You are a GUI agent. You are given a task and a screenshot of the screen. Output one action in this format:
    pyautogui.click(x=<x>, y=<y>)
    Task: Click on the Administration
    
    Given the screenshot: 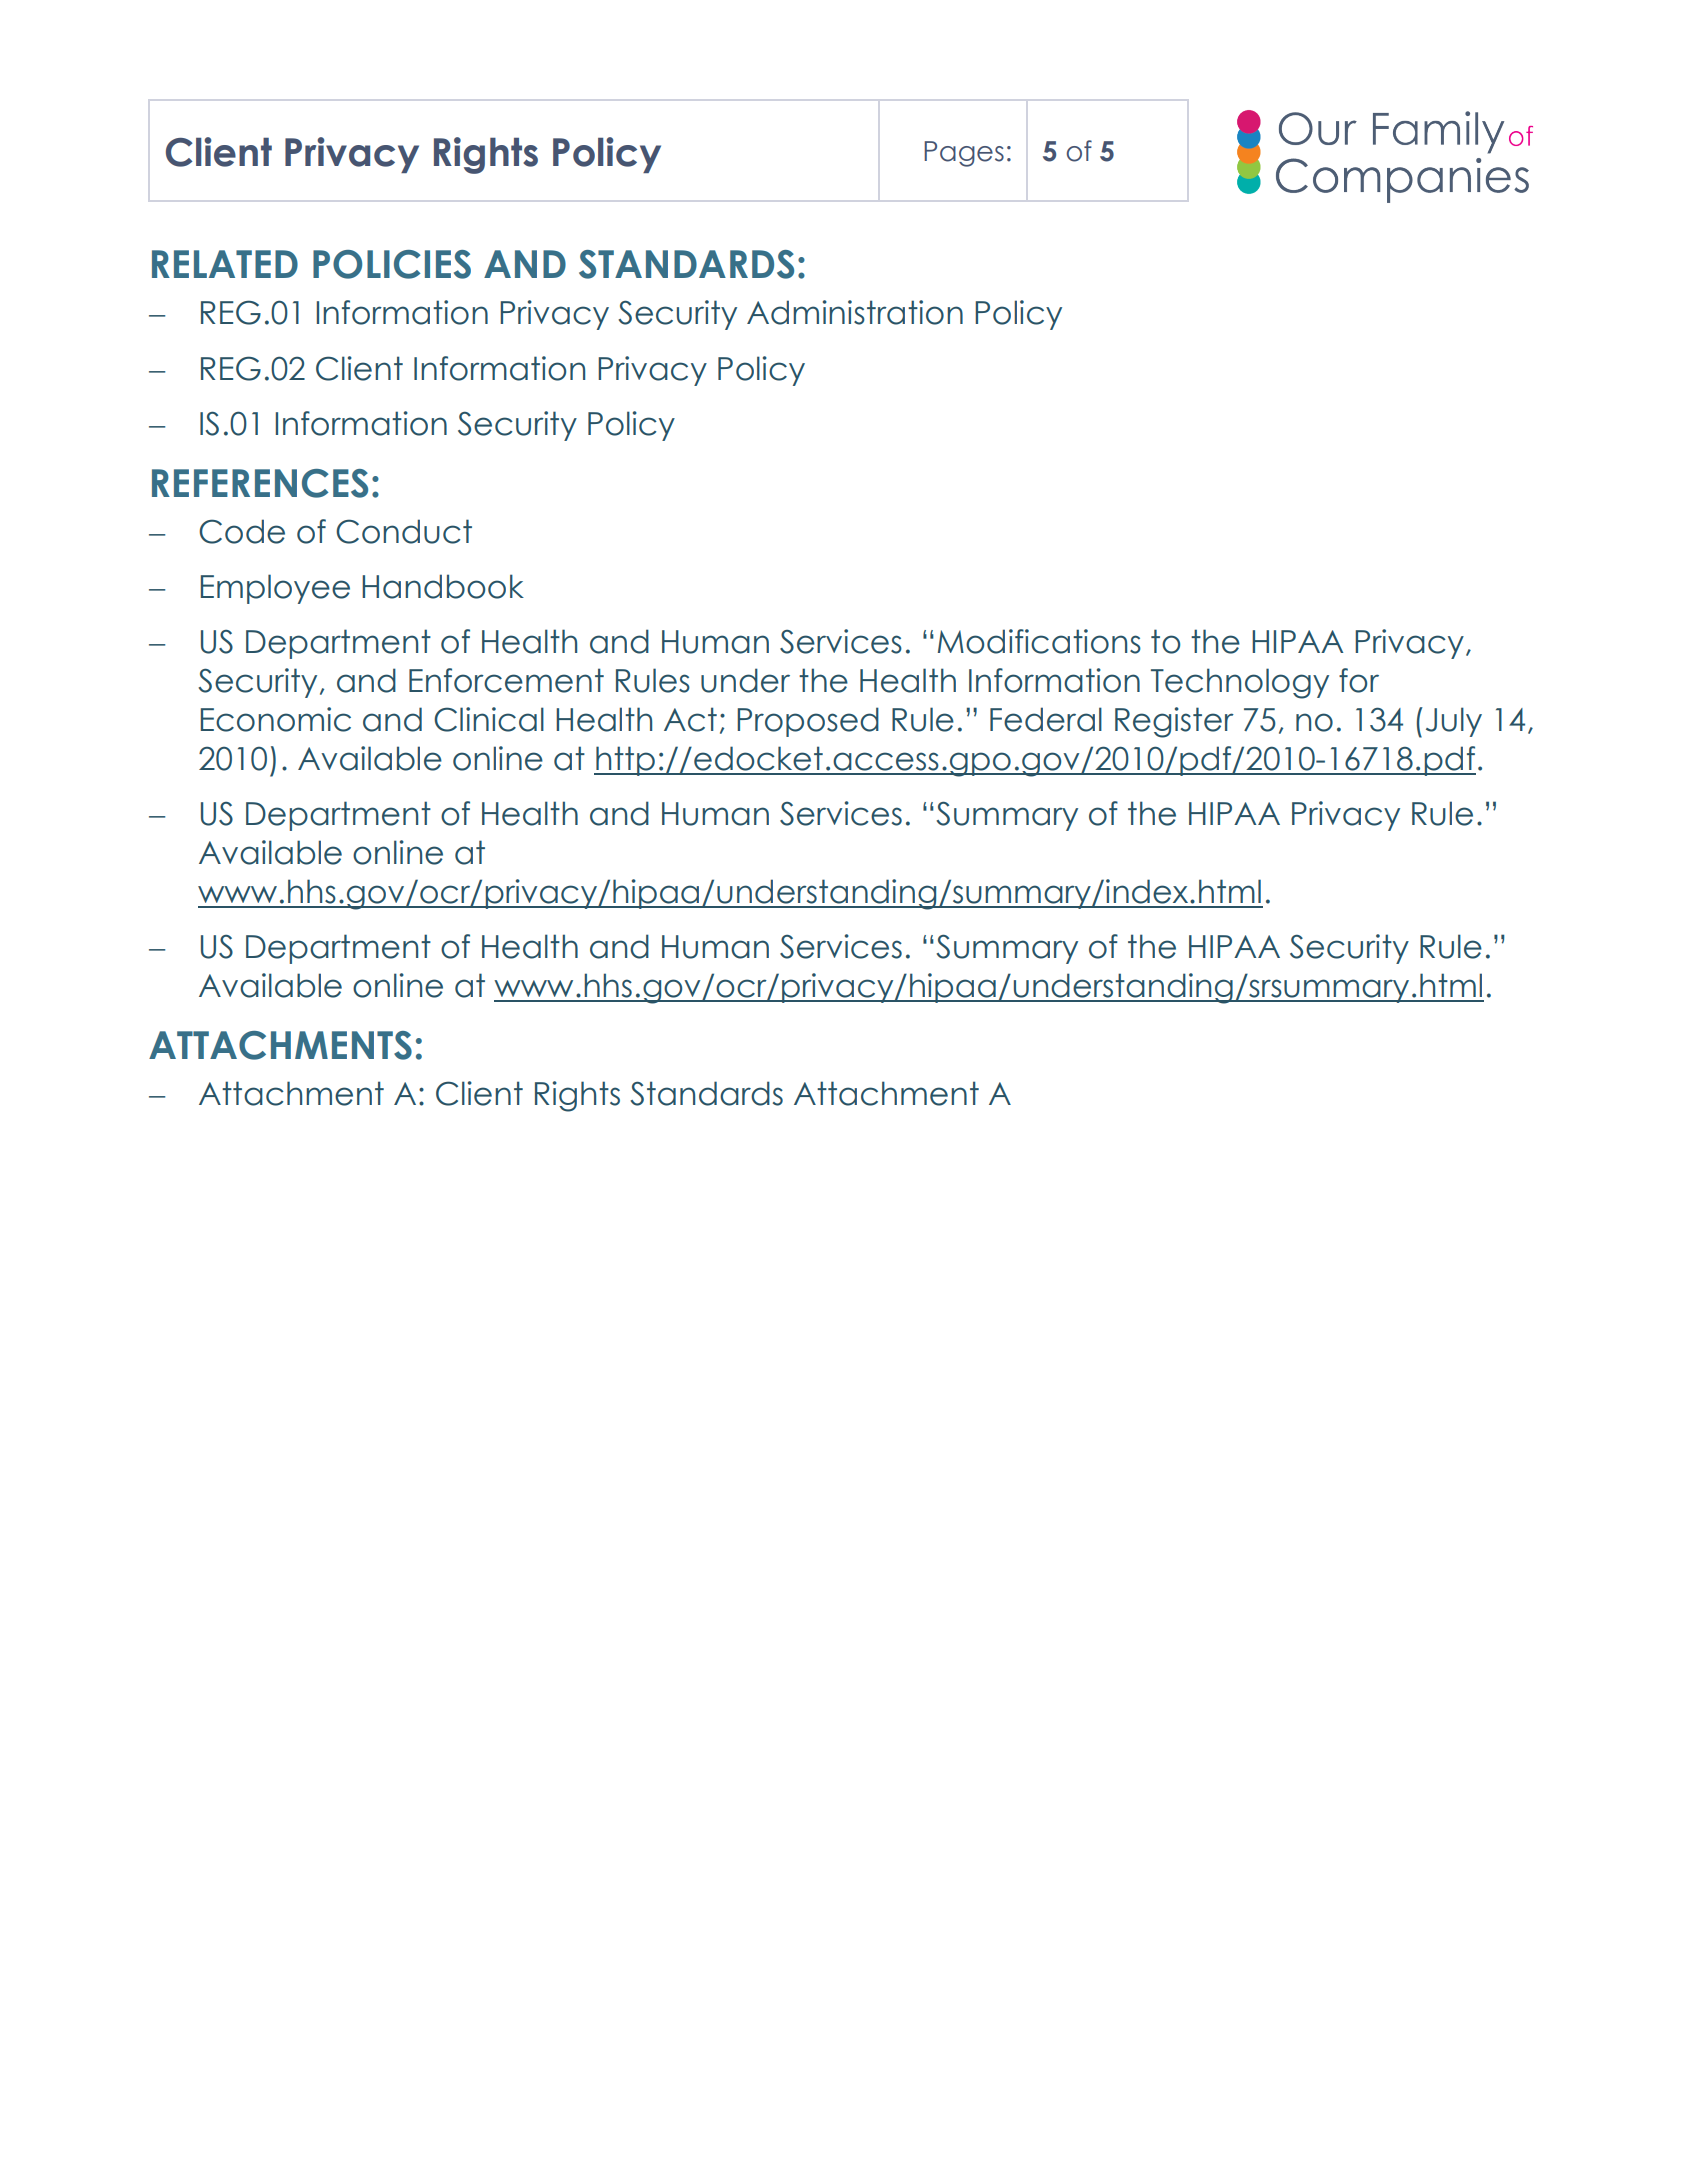 What is the action you would take?
    pyautogui.click(x=855, y=312)
